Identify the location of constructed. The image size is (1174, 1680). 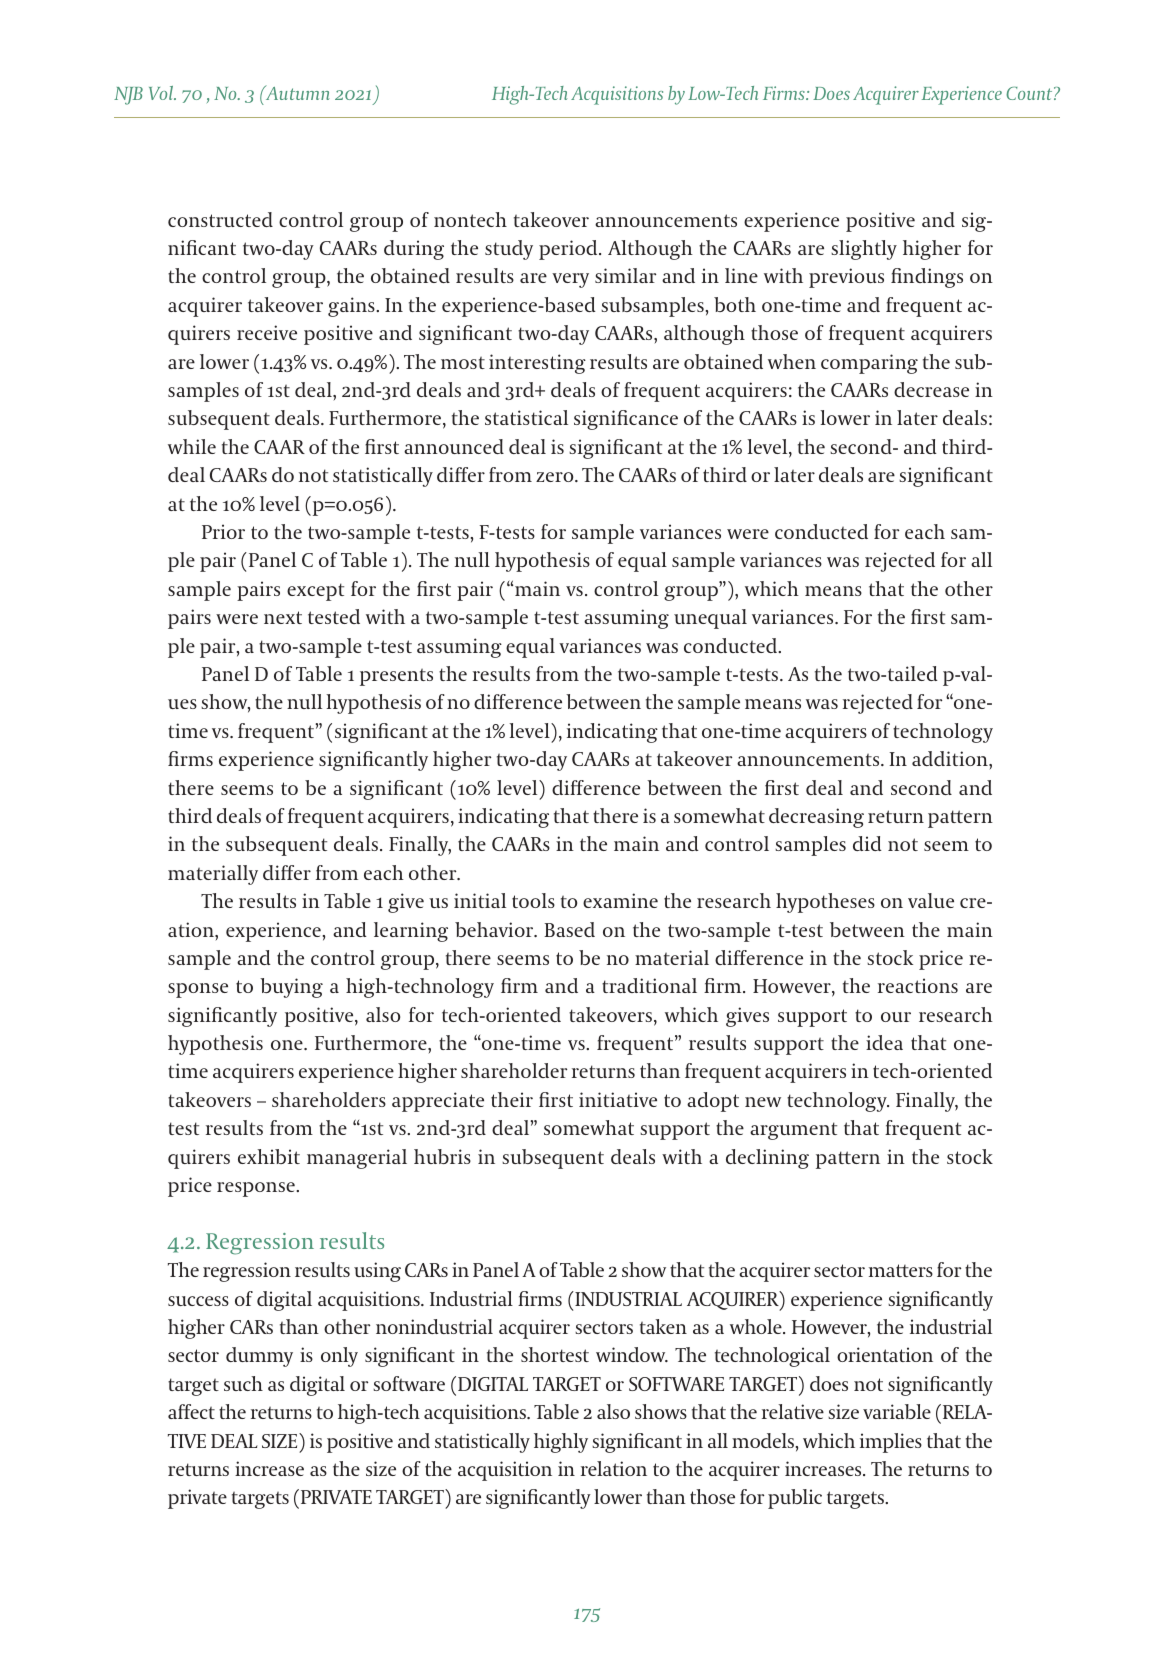
(220, 219).
